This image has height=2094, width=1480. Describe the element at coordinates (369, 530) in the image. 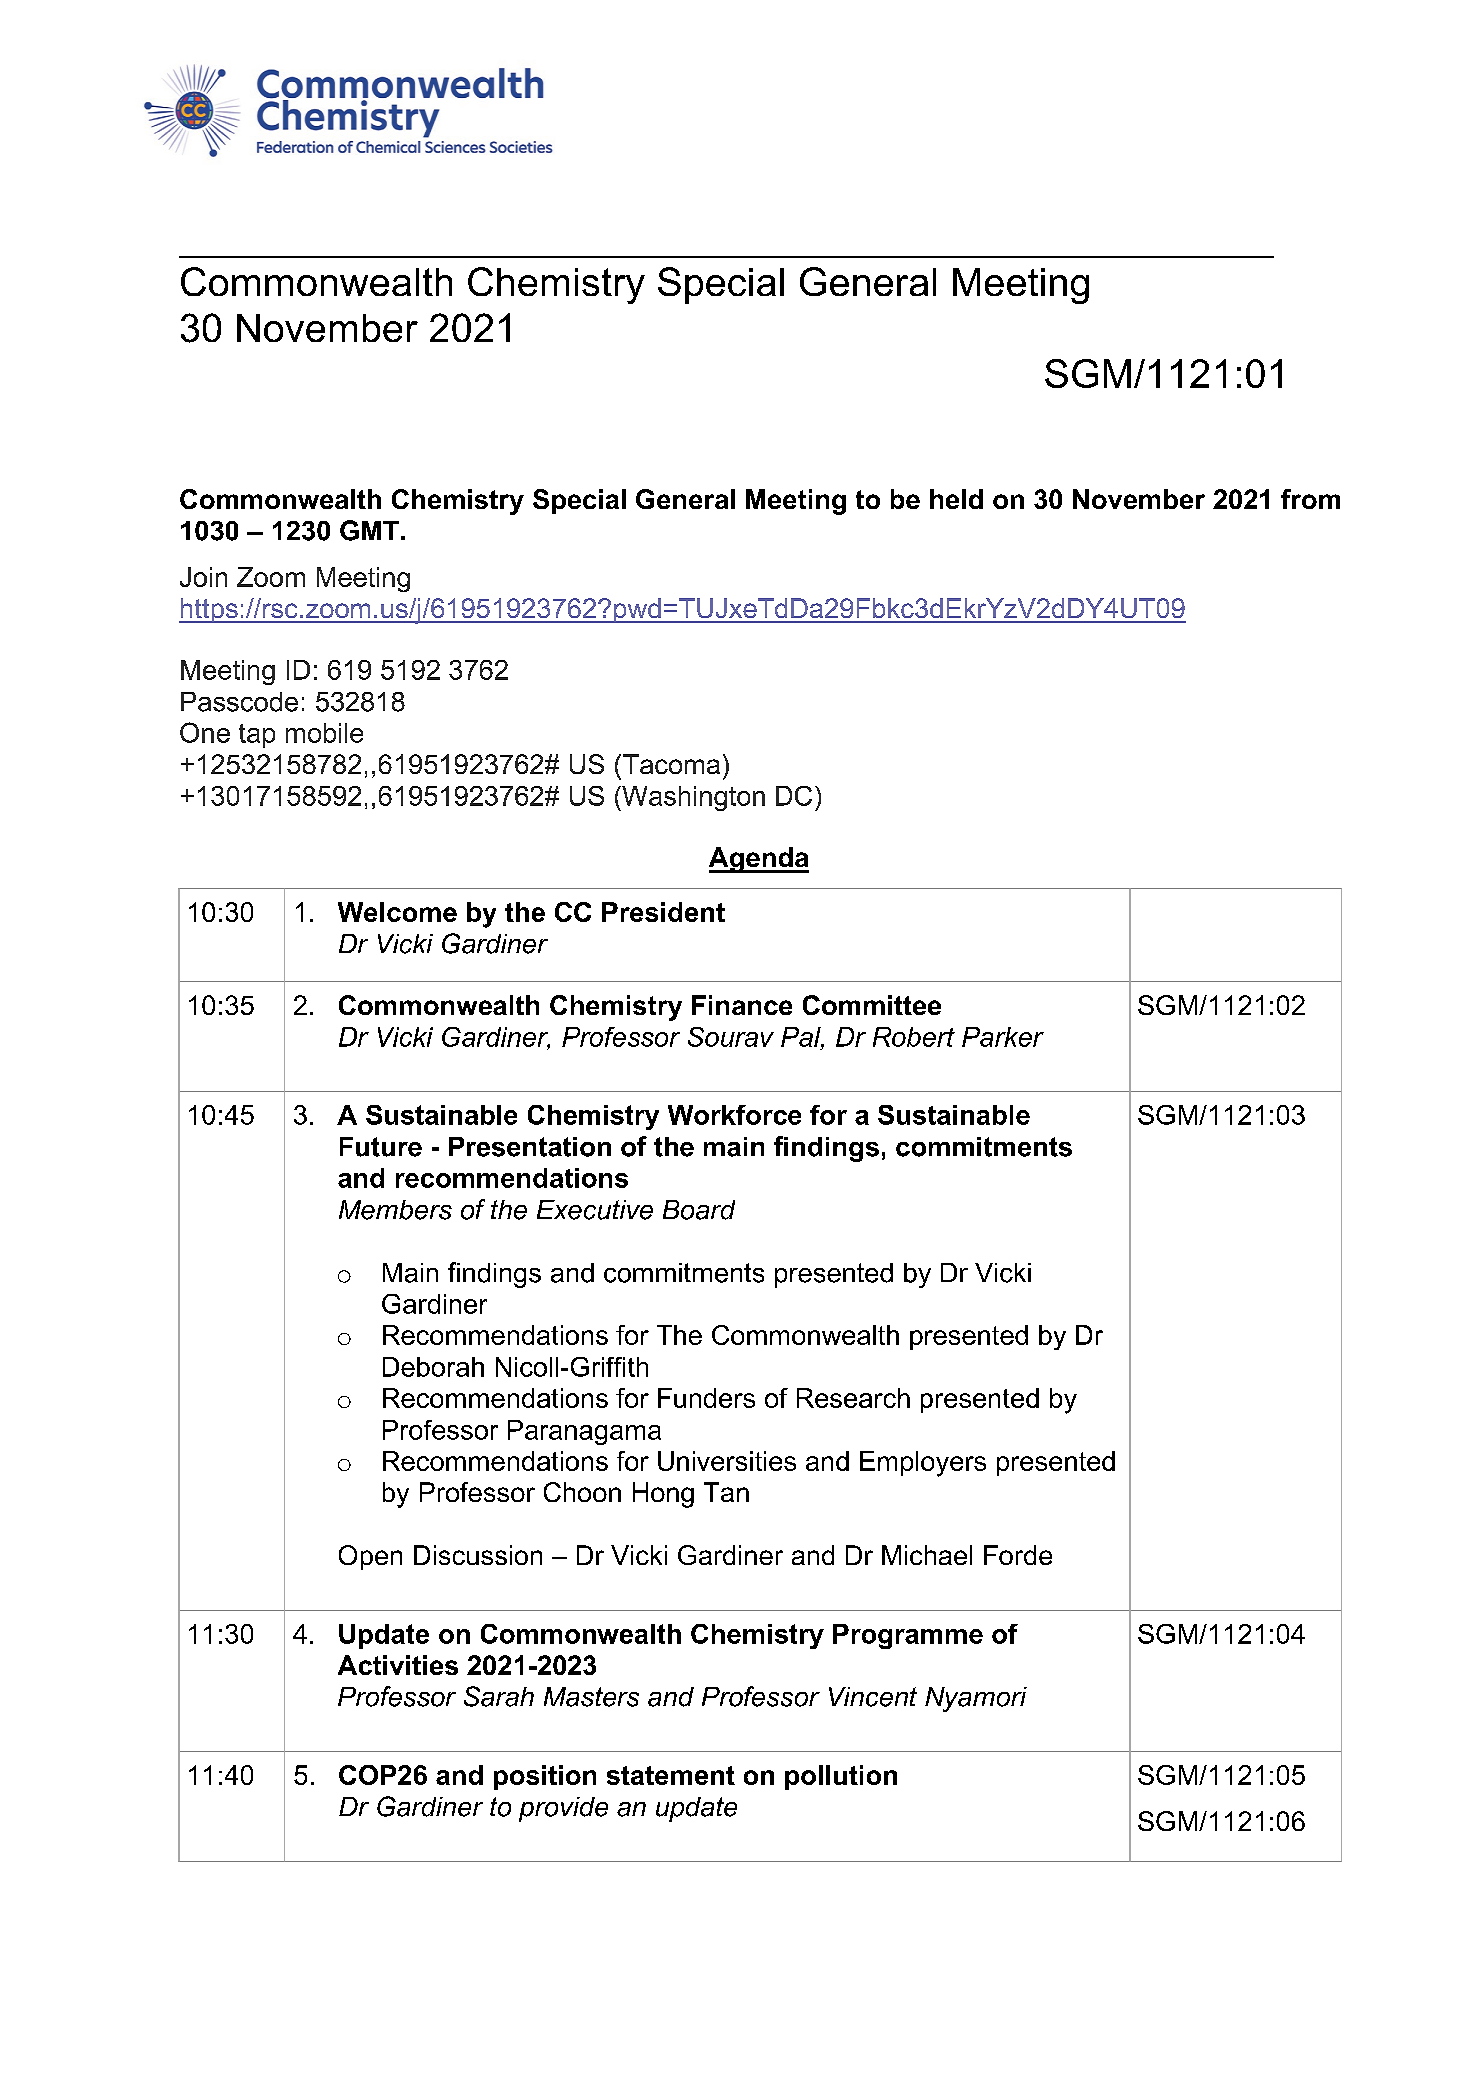

I see `GMT` at that location.
